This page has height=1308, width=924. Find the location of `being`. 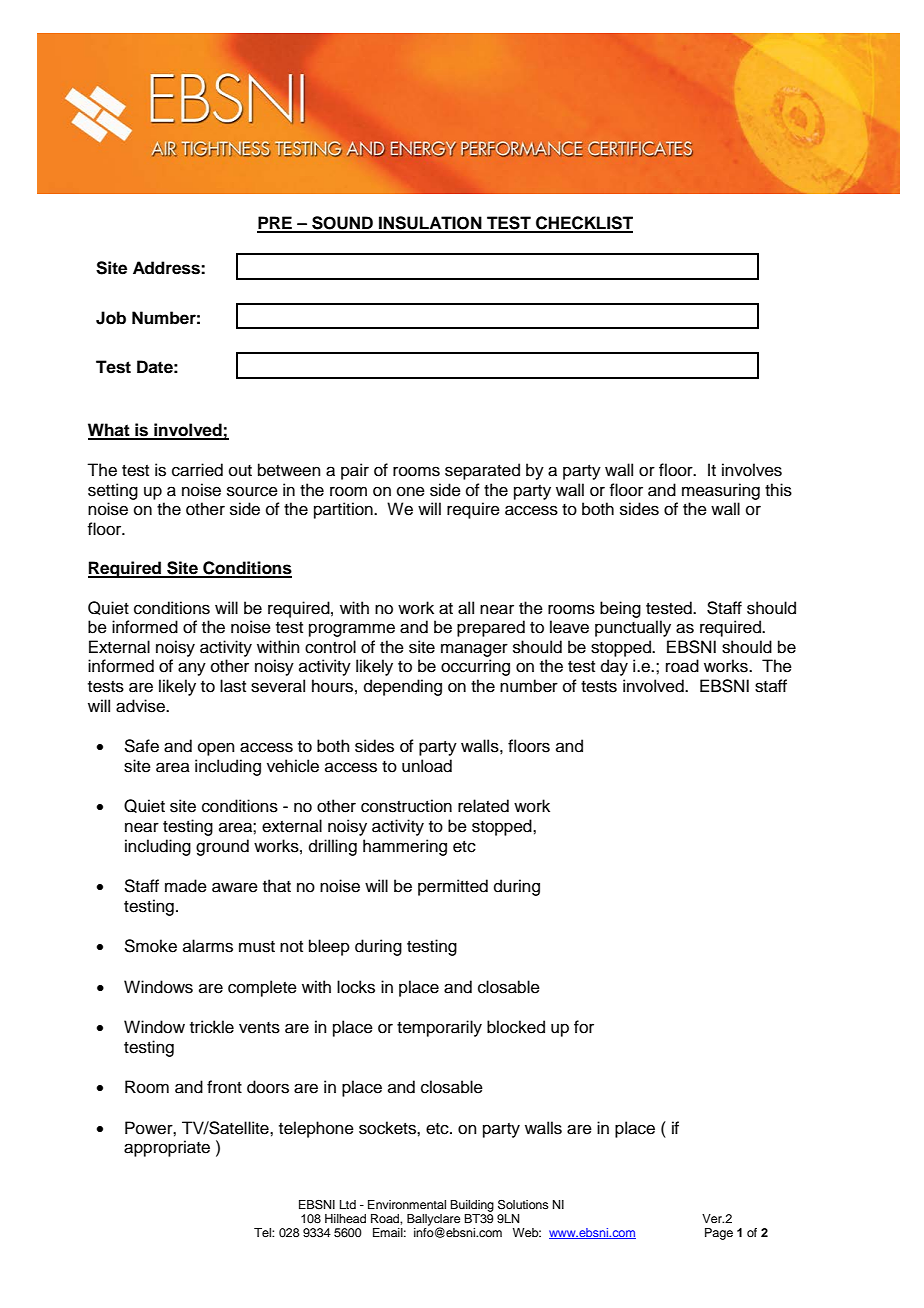

being is located at coordinates (620, 609).
